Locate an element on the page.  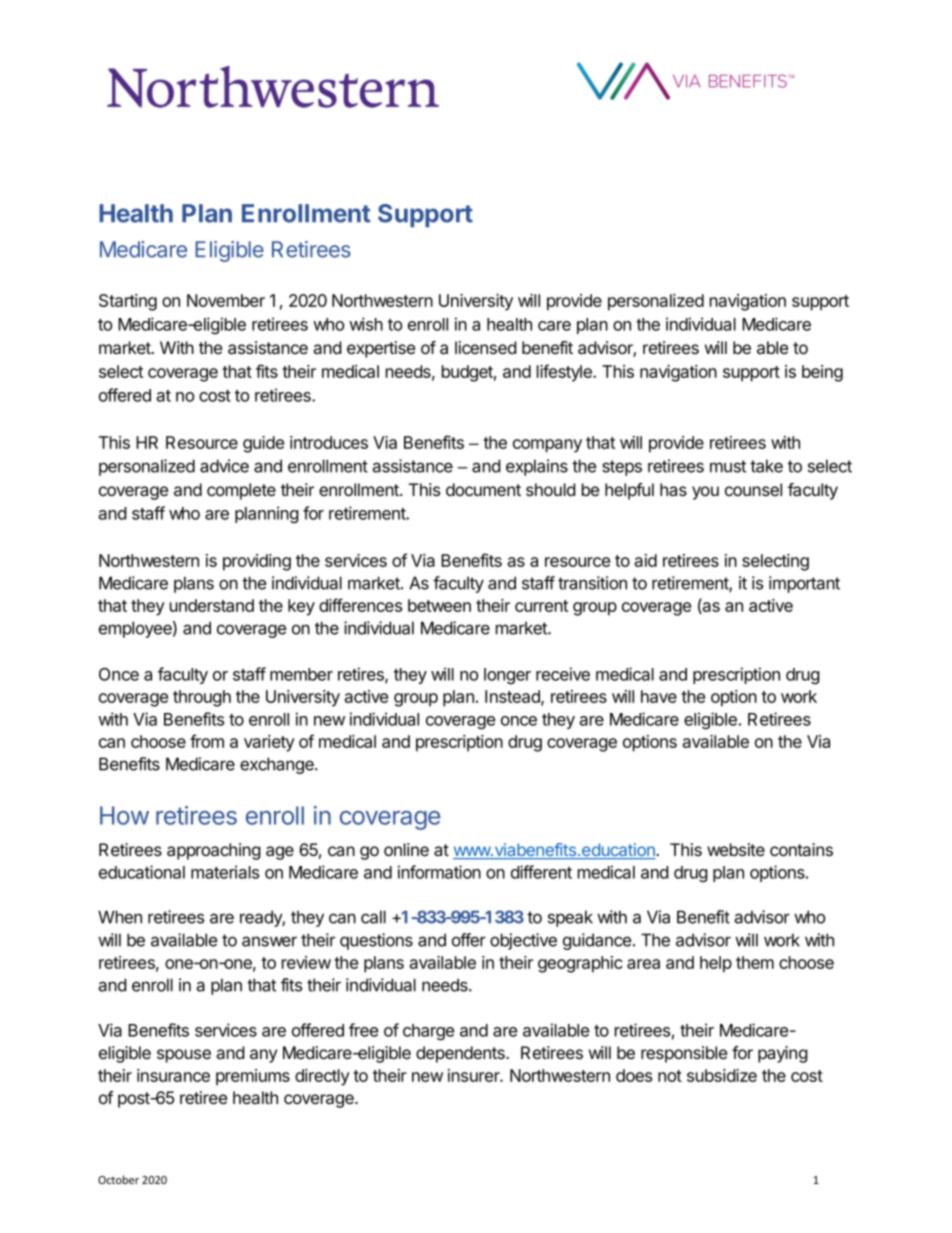
October is located at coordinates (118, 1179).
